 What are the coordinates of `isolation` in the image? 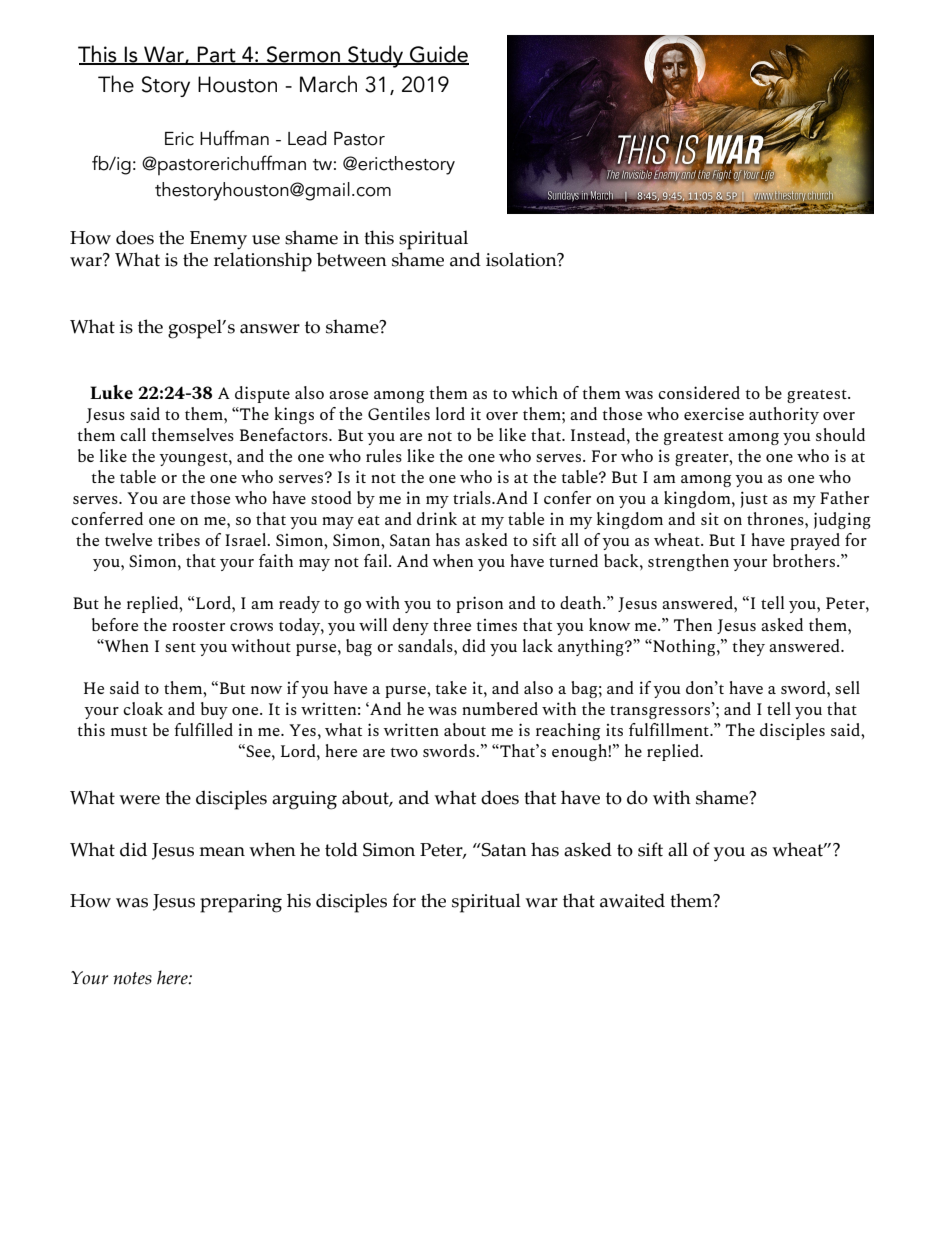 It's located at (522, 259).
